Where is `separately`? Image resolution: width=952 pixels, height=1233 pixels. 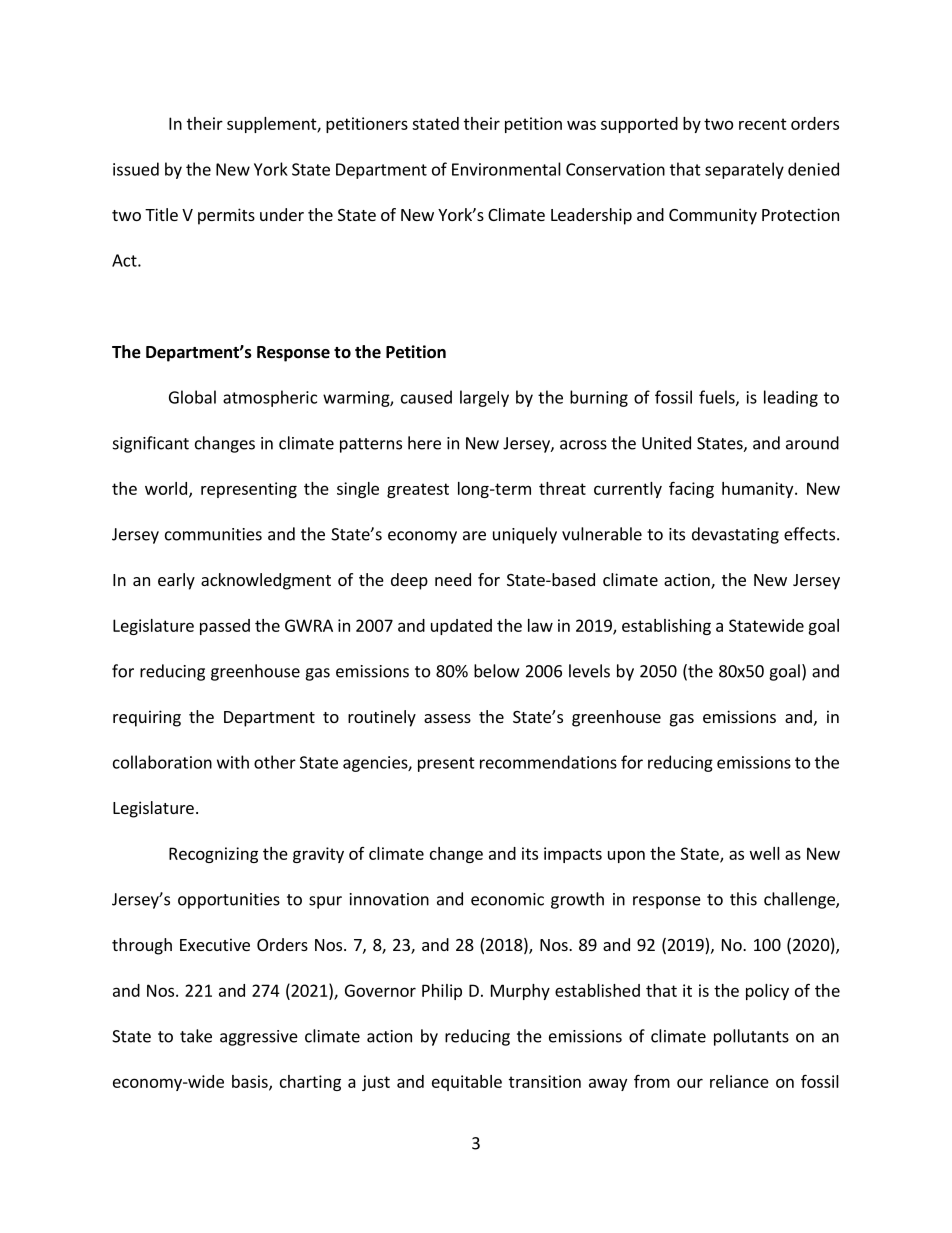
separately is located at coordinates (744, 170).
